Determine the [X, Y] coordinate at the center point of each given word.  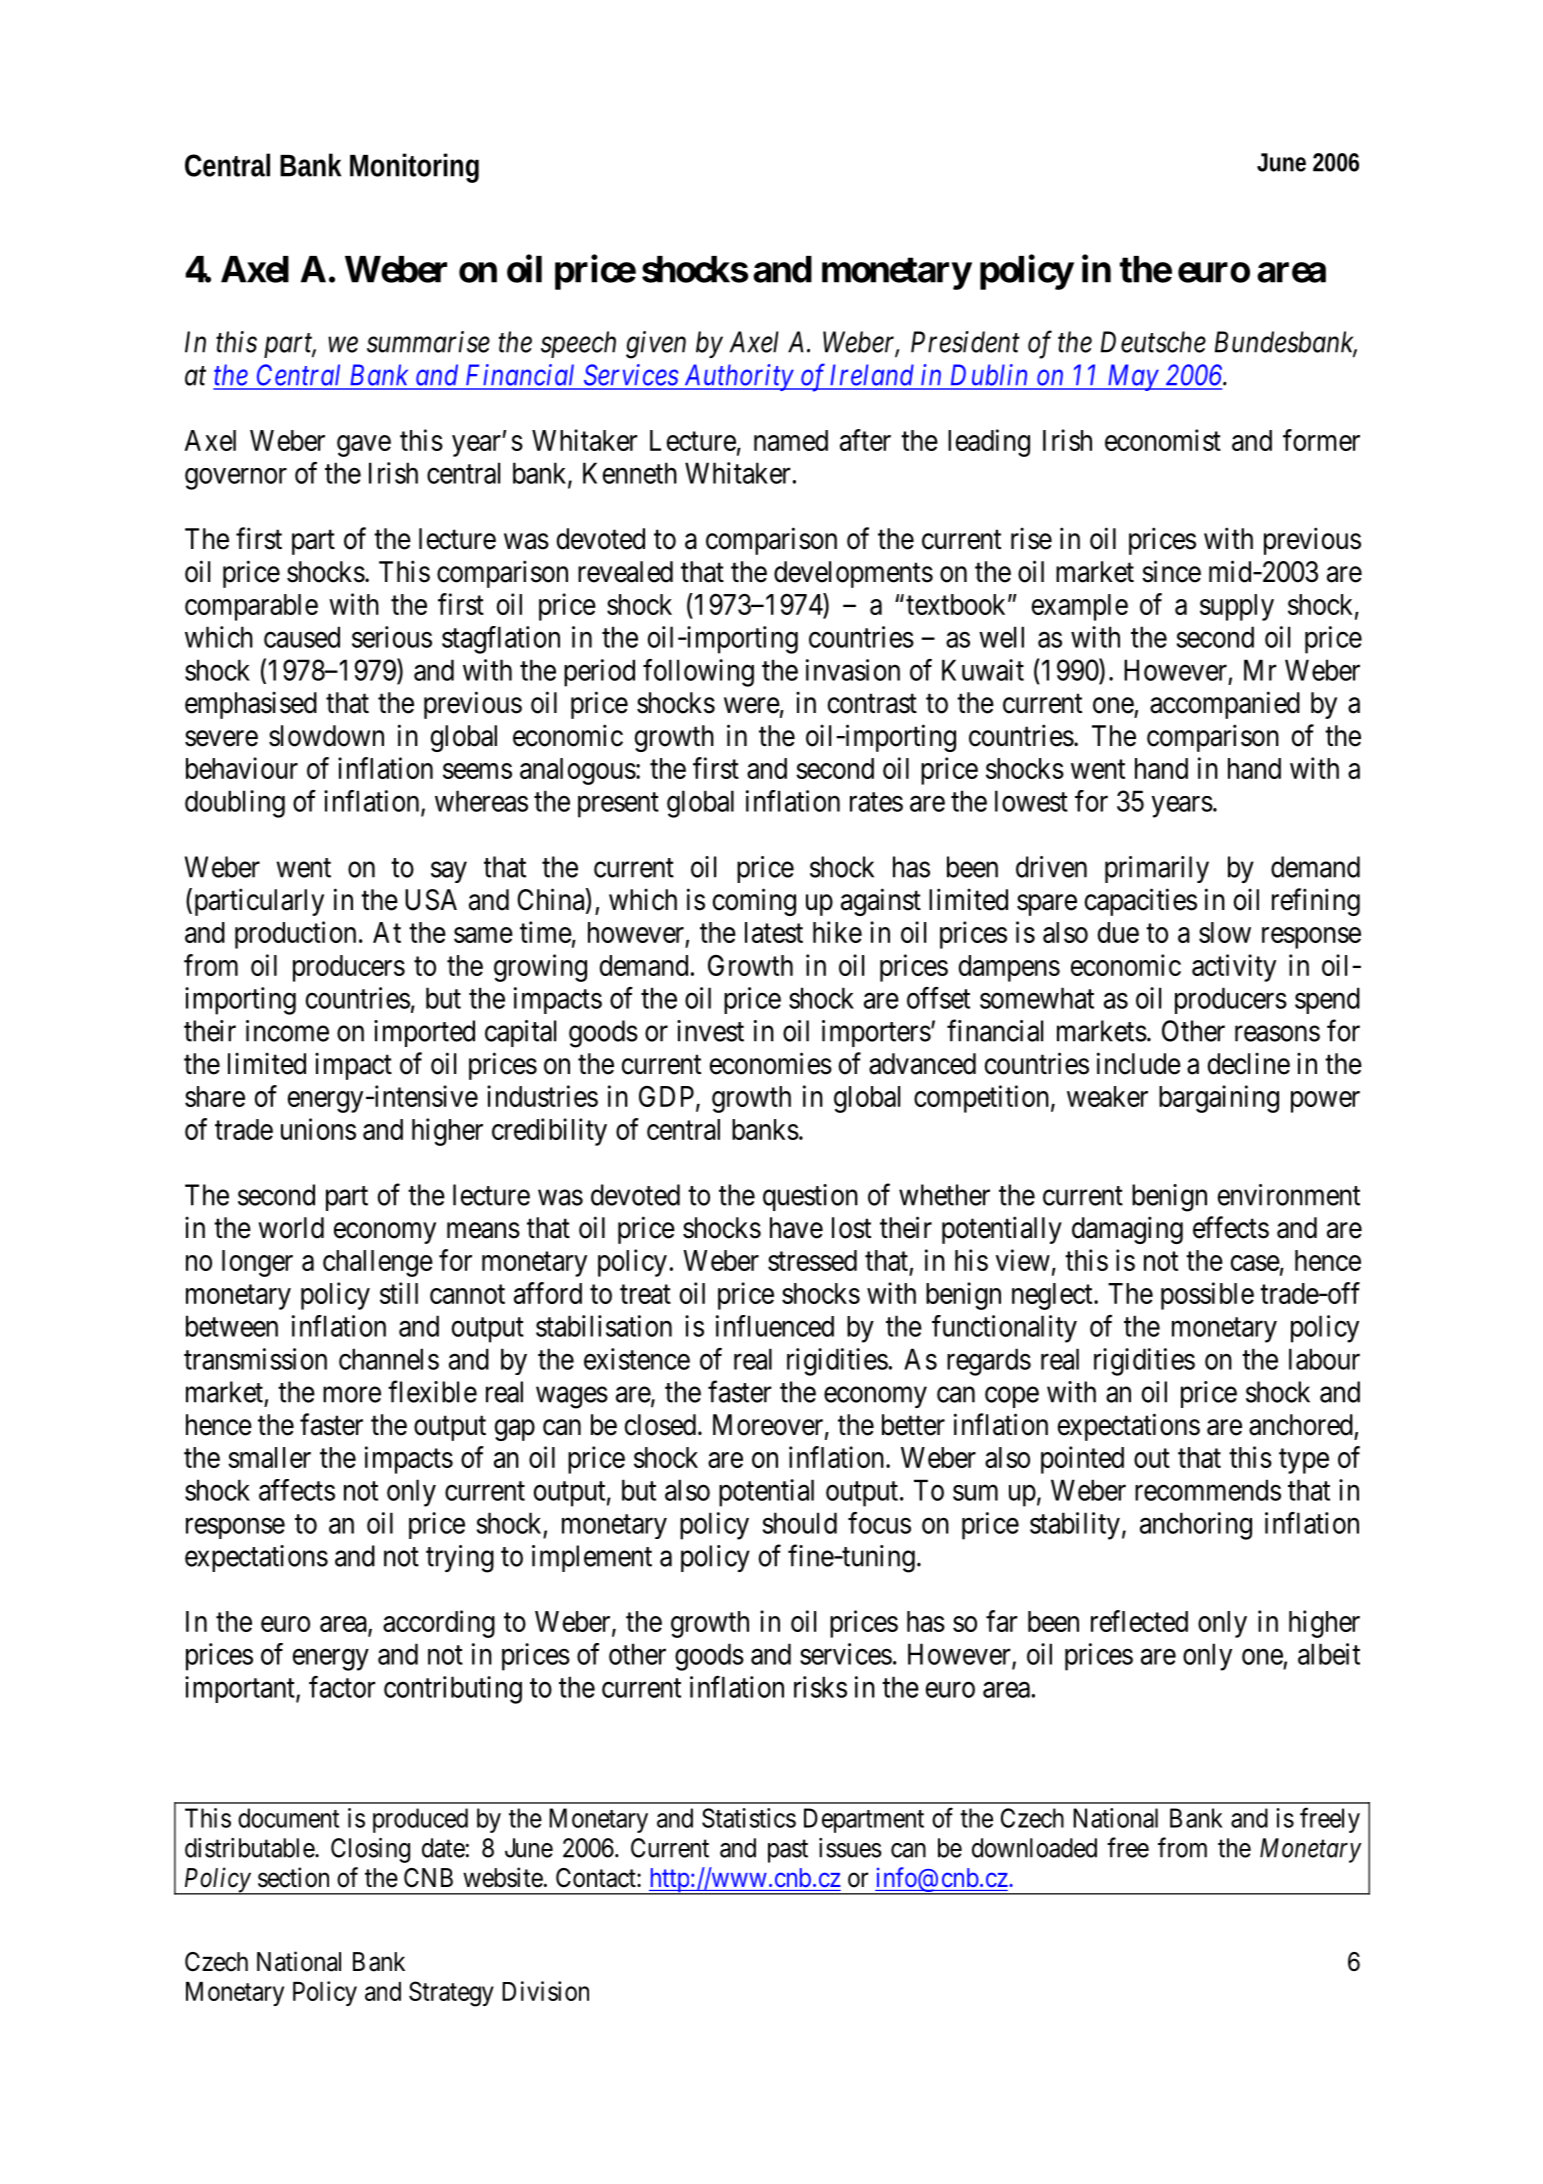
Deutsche [1153, 342]
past [788, 1851]
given [656, 345]
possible [1207, 1296]
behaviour [242, 768]
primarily [1157, 869]
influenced [775, 1326]
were [752, 706]
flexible [432, 1391]
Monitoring [414, 168]
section [293, 1877]
